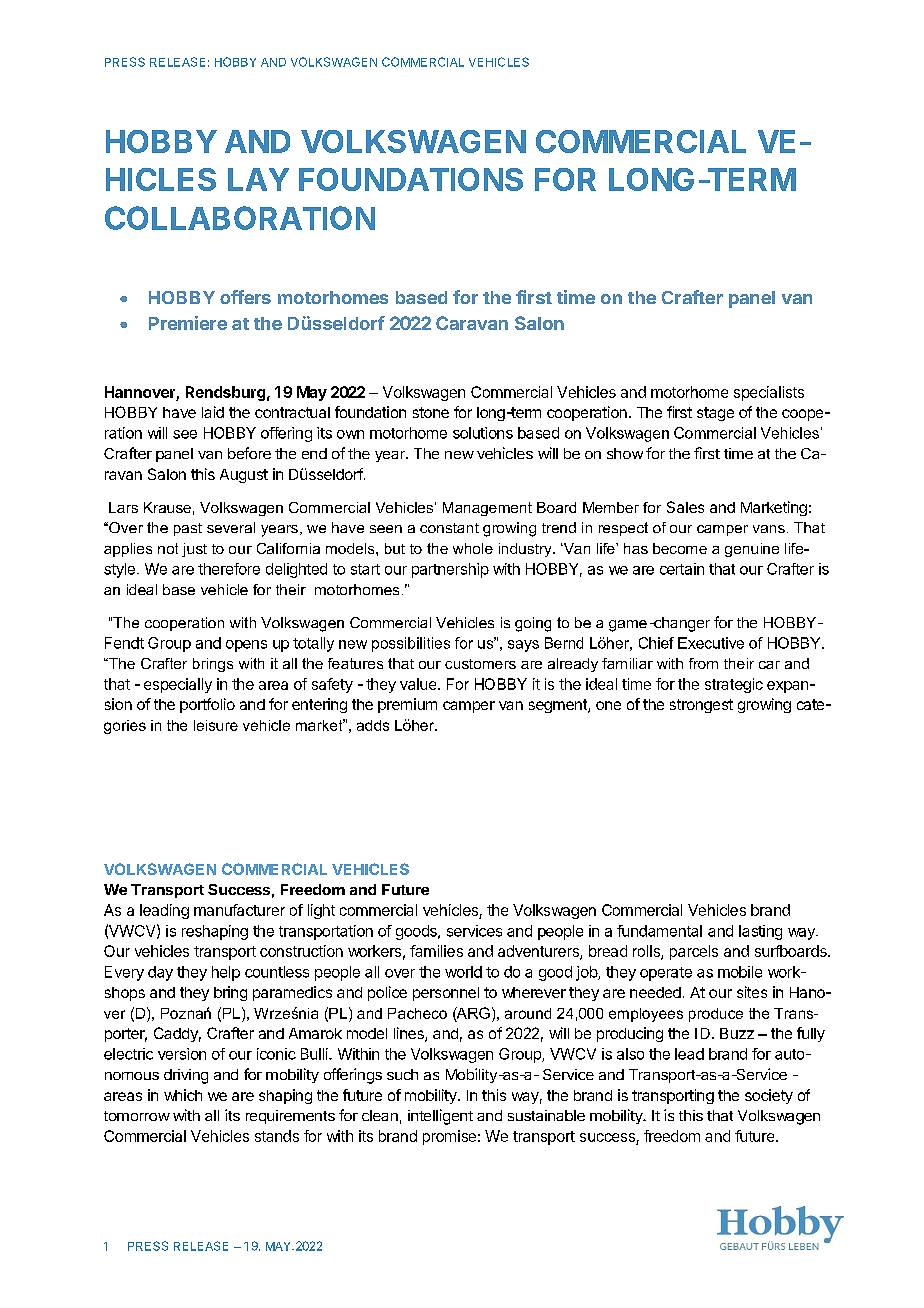  I want to click on society, so click(769, 1096).
